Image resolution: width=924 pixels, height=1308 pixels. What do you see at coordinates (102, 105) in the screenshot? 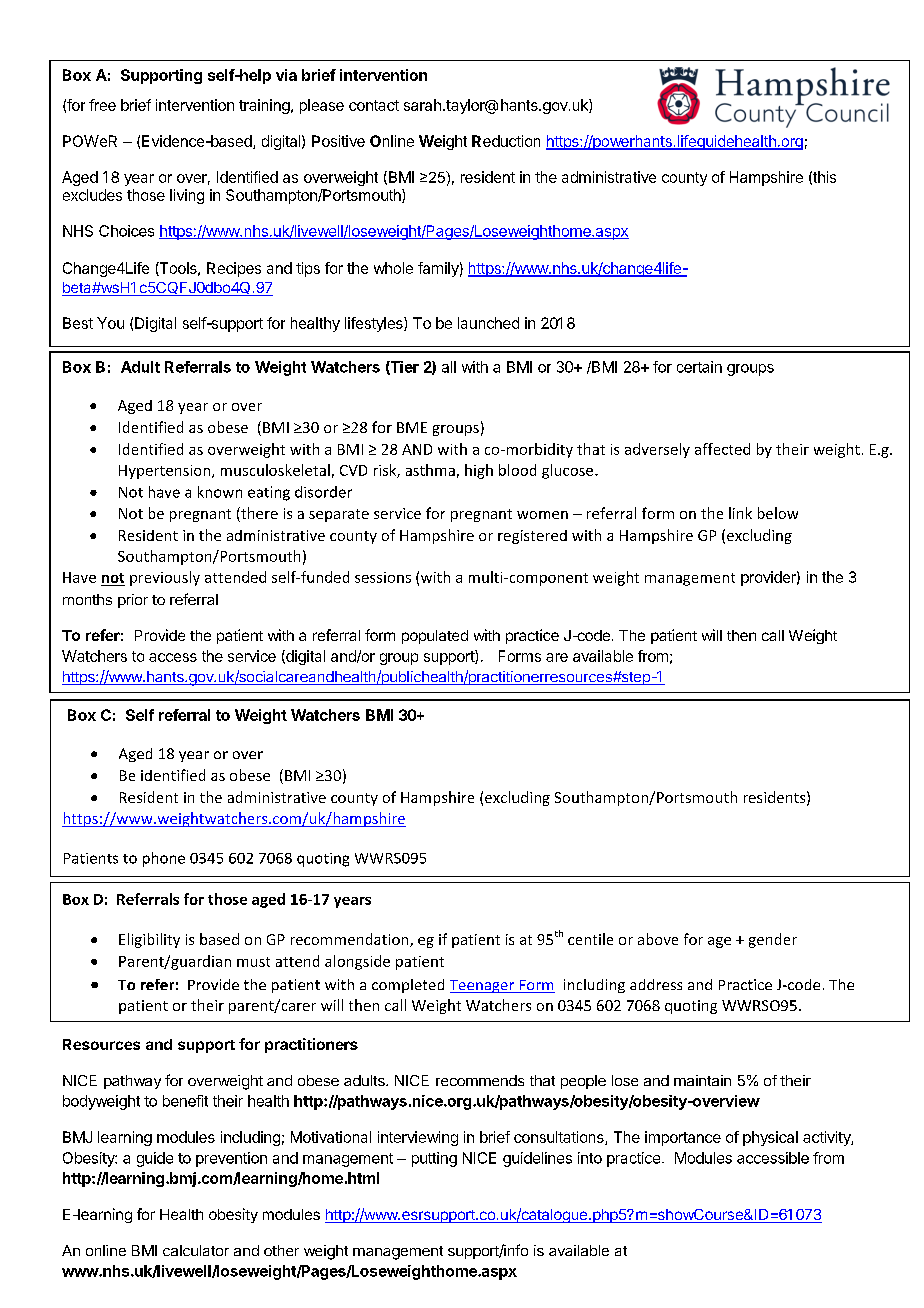
I see `free` at bounding box center [102, 105].
